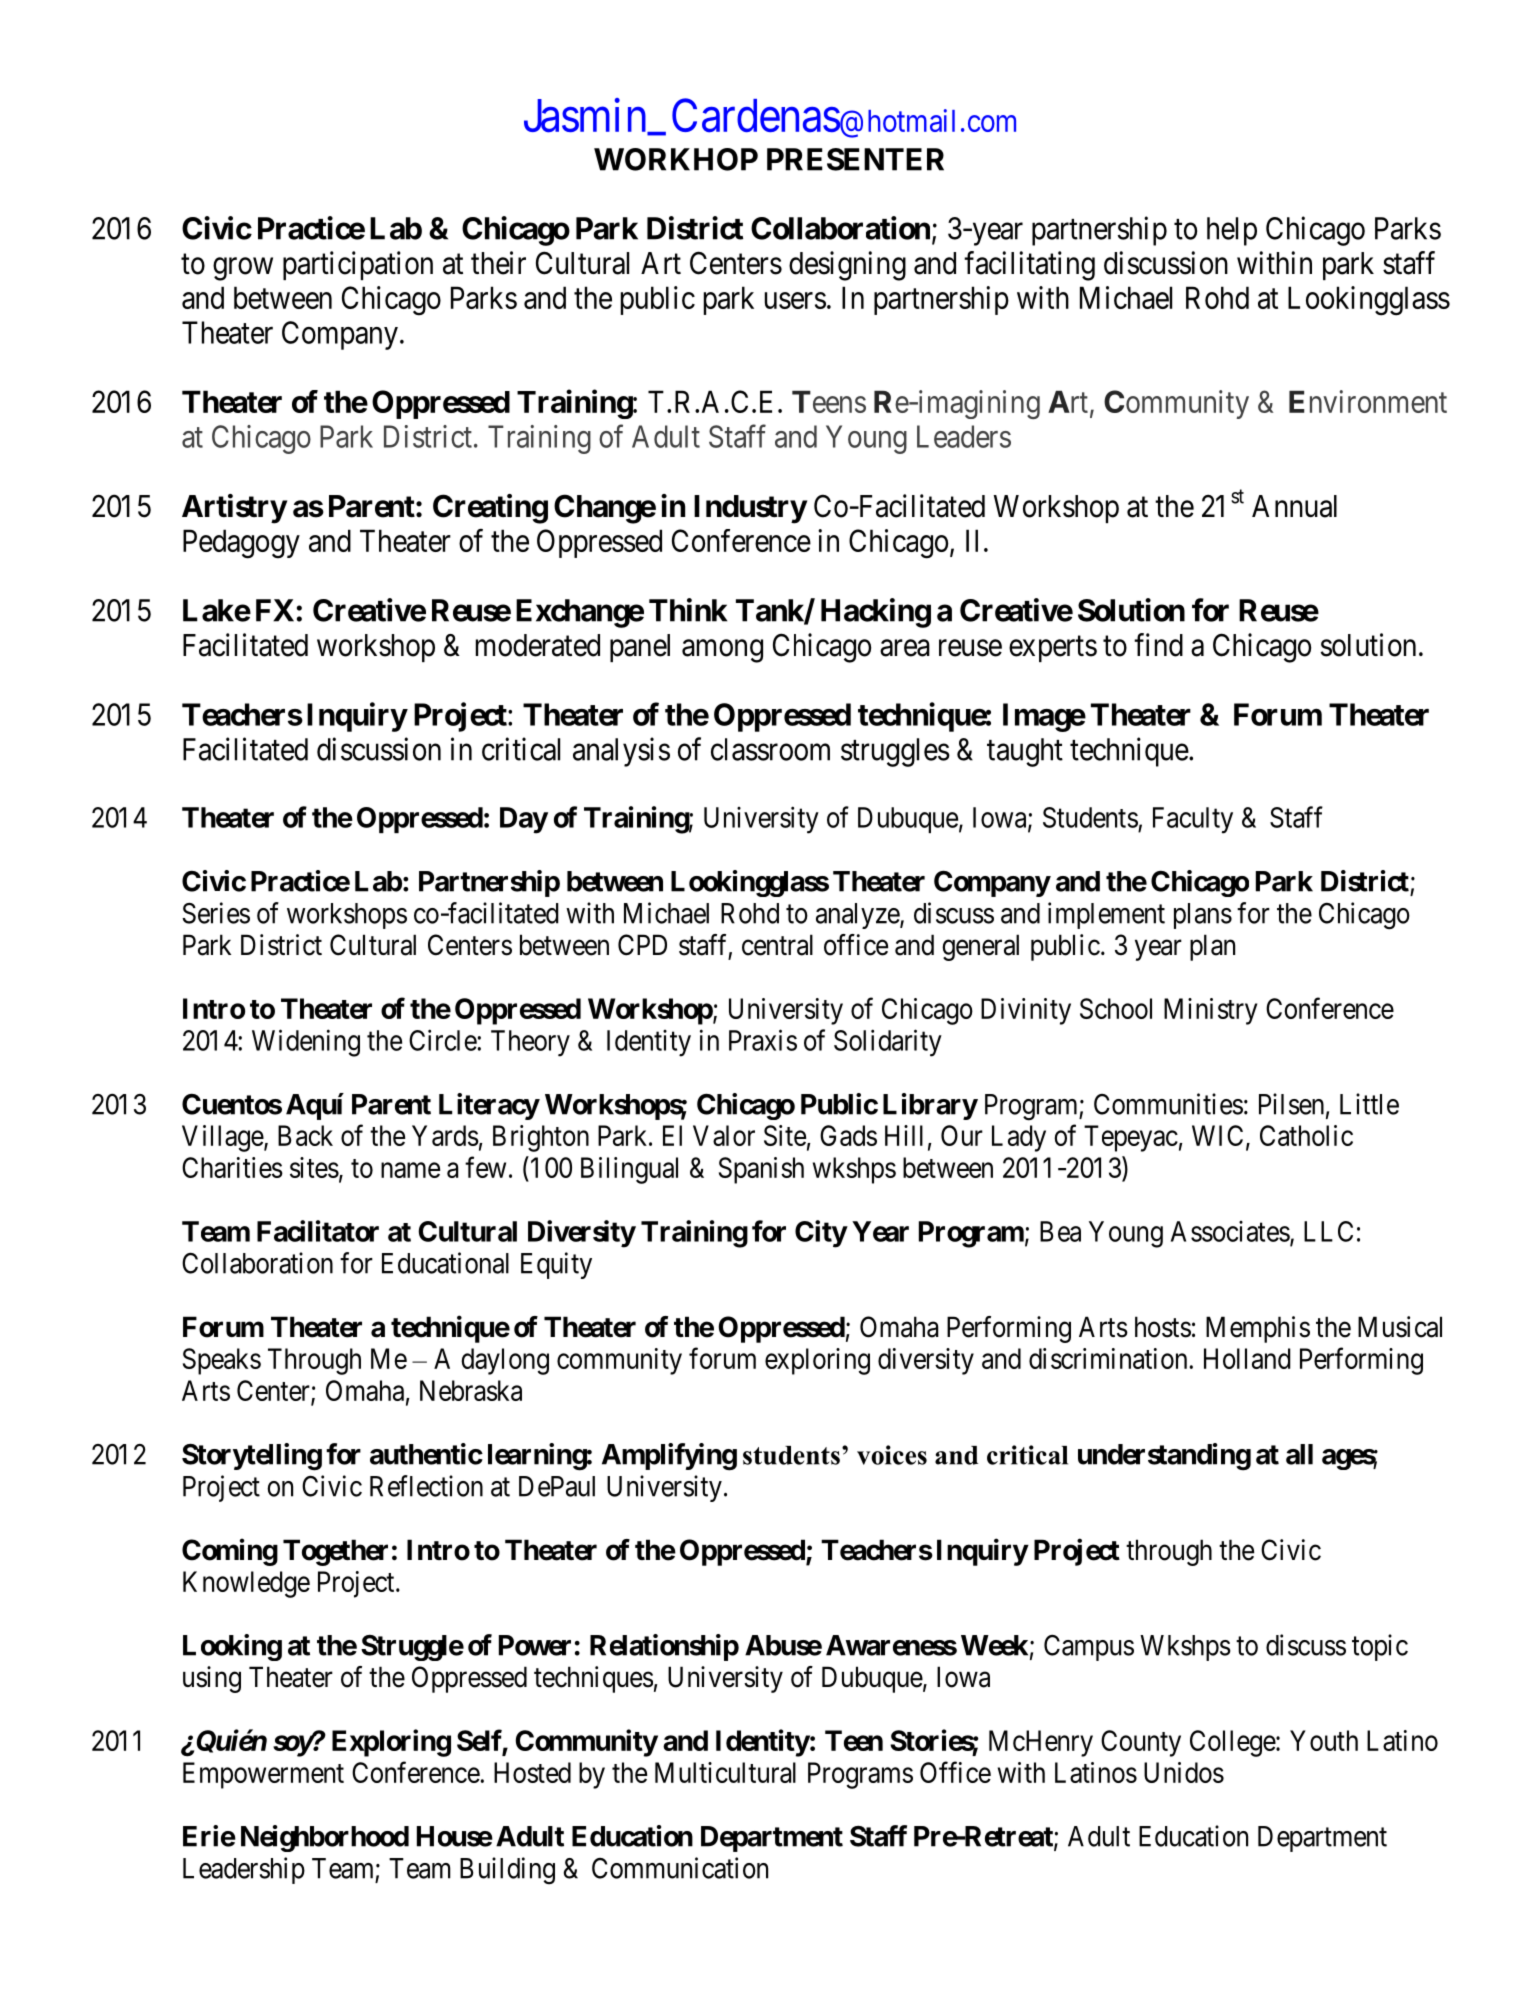  I want to click on Ministry, so click(1210, 1011).
